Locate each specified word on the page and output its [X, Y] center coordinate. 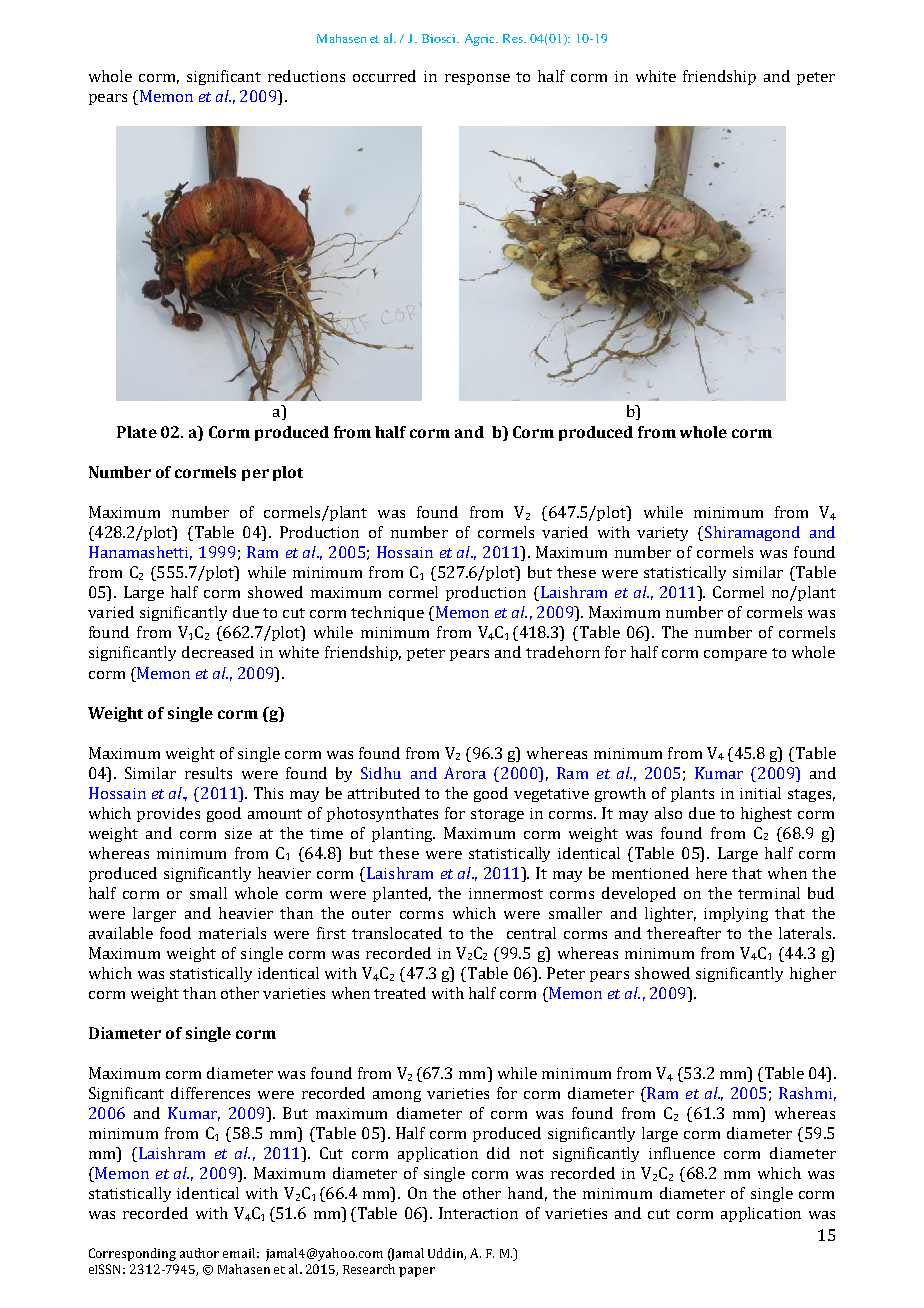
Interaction [478, 1213]
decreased [218, 652]
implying [736, 914]
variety [662, 534]
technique [387, 613]
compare [735, 655]
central [531, 933]
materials [232, 933]
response [477, 79]
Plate [137, 432]
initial [760, 793]
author [199, 1253]
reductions [306, 76]
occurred [384, 76]
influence [682, 1153]
